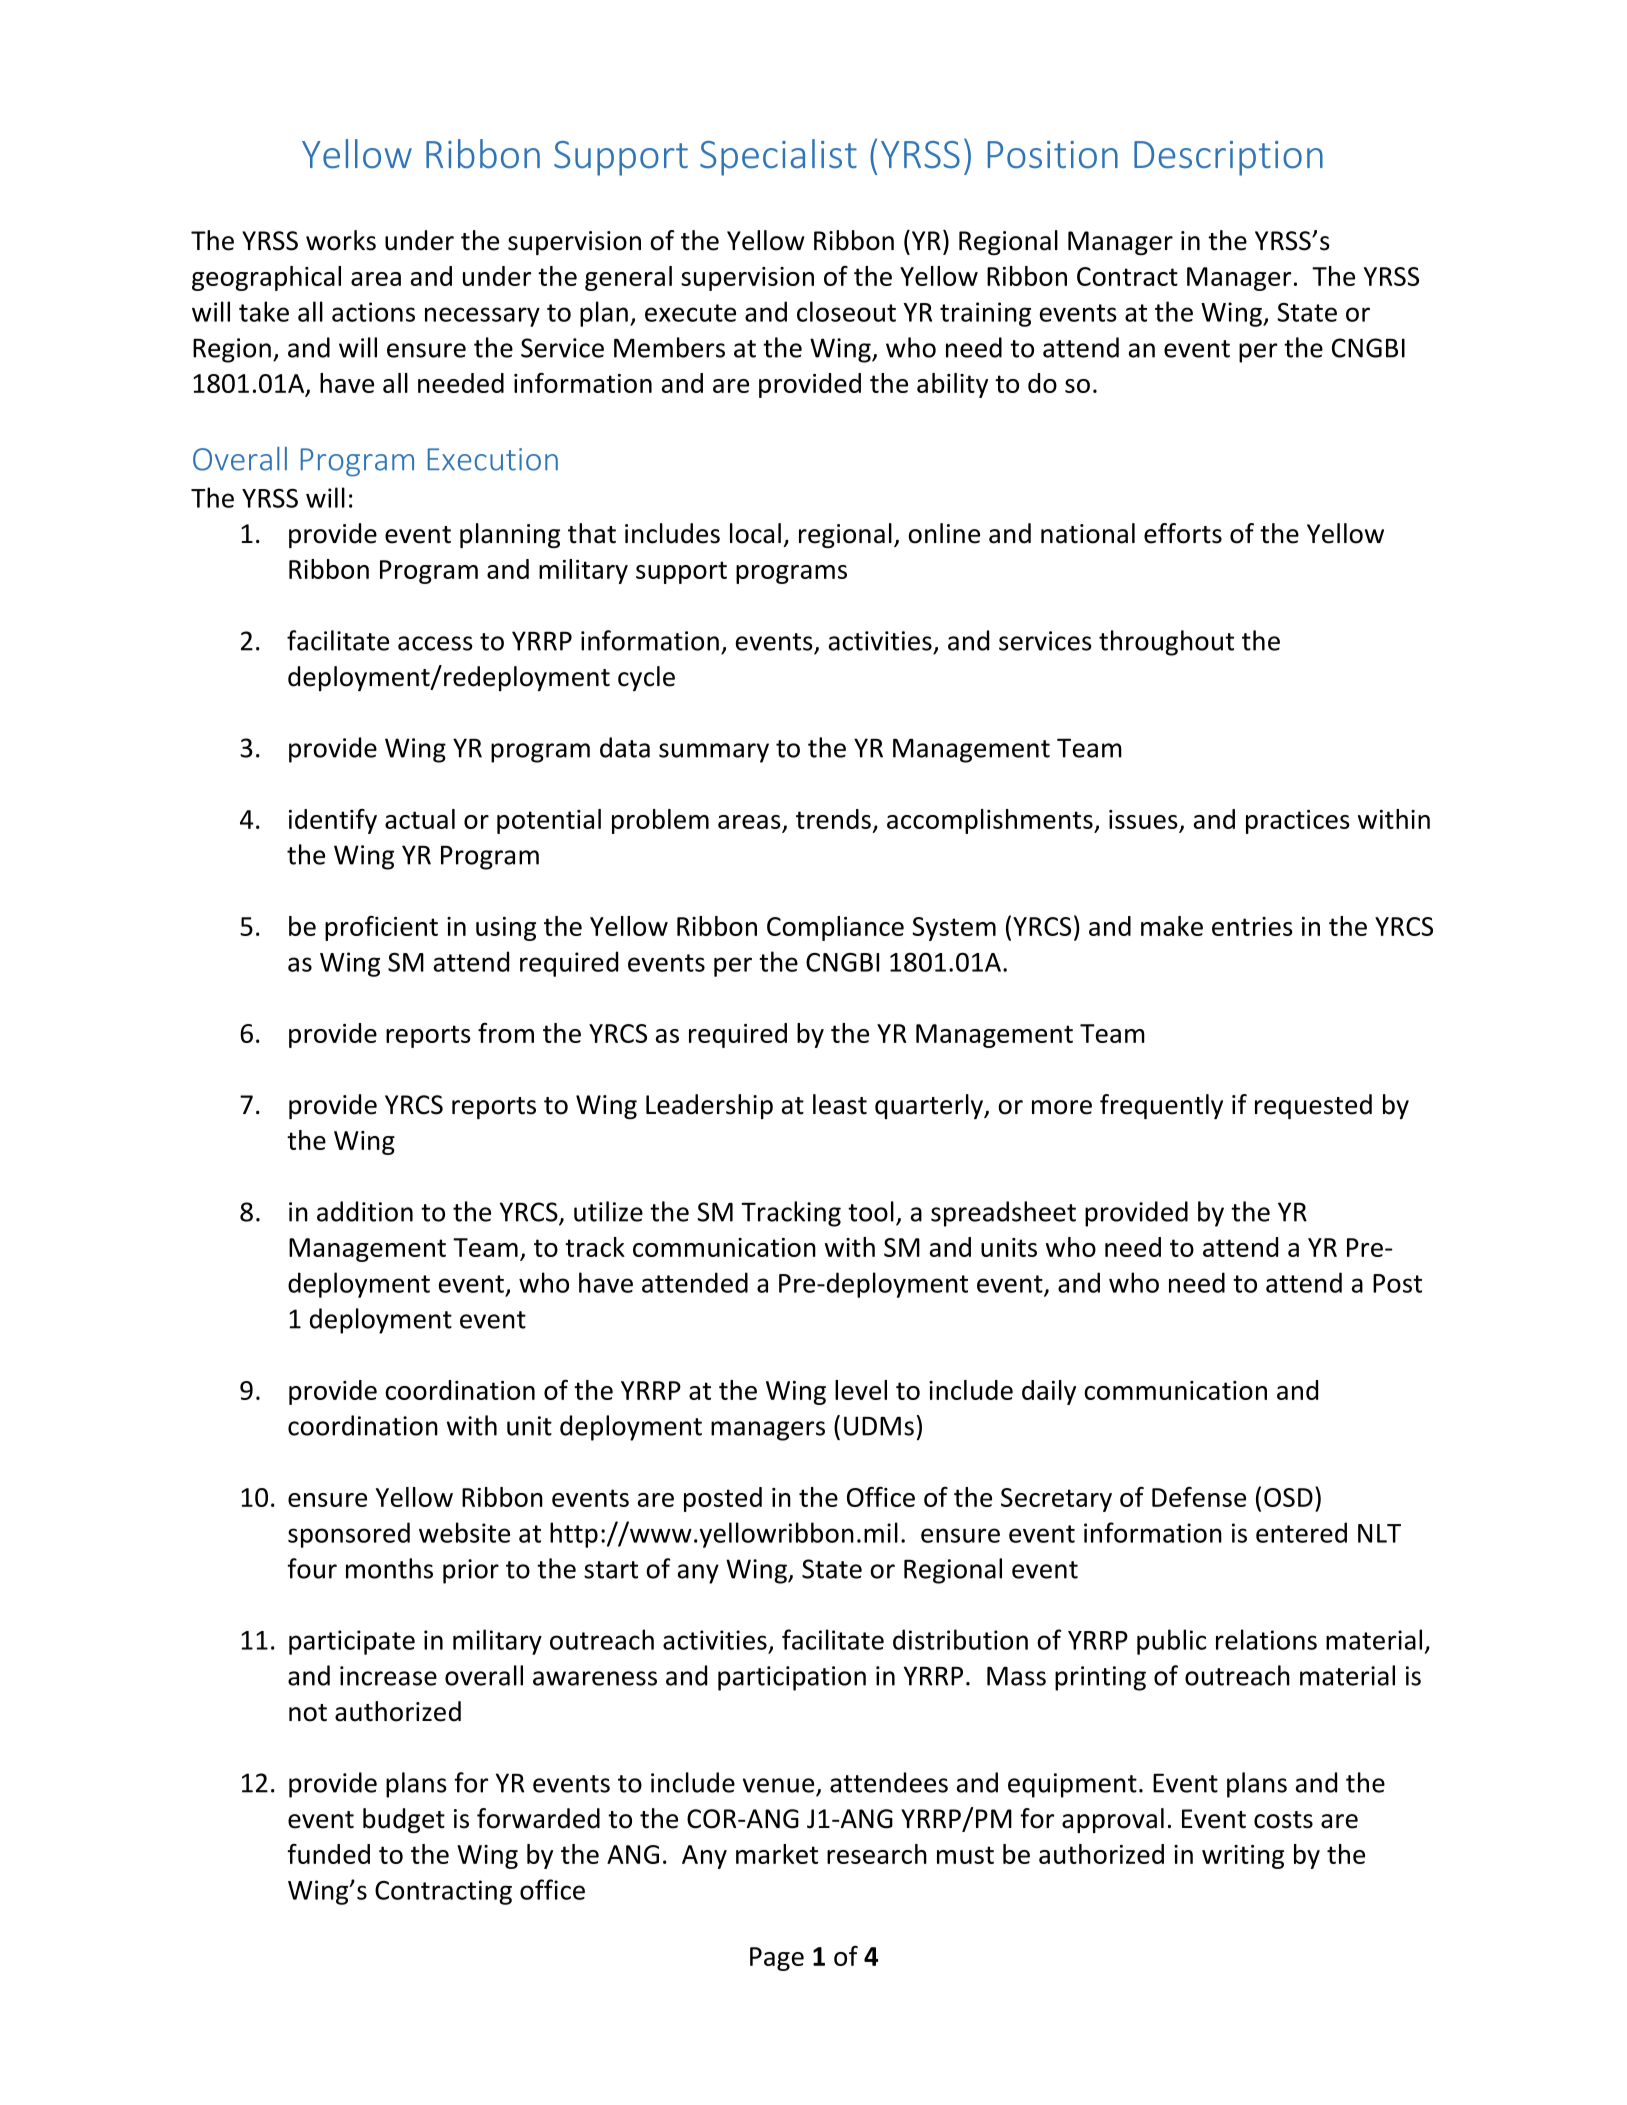  Describe the element at coordinates (420, 819) in the screenshot. I see `actual` at that location.
